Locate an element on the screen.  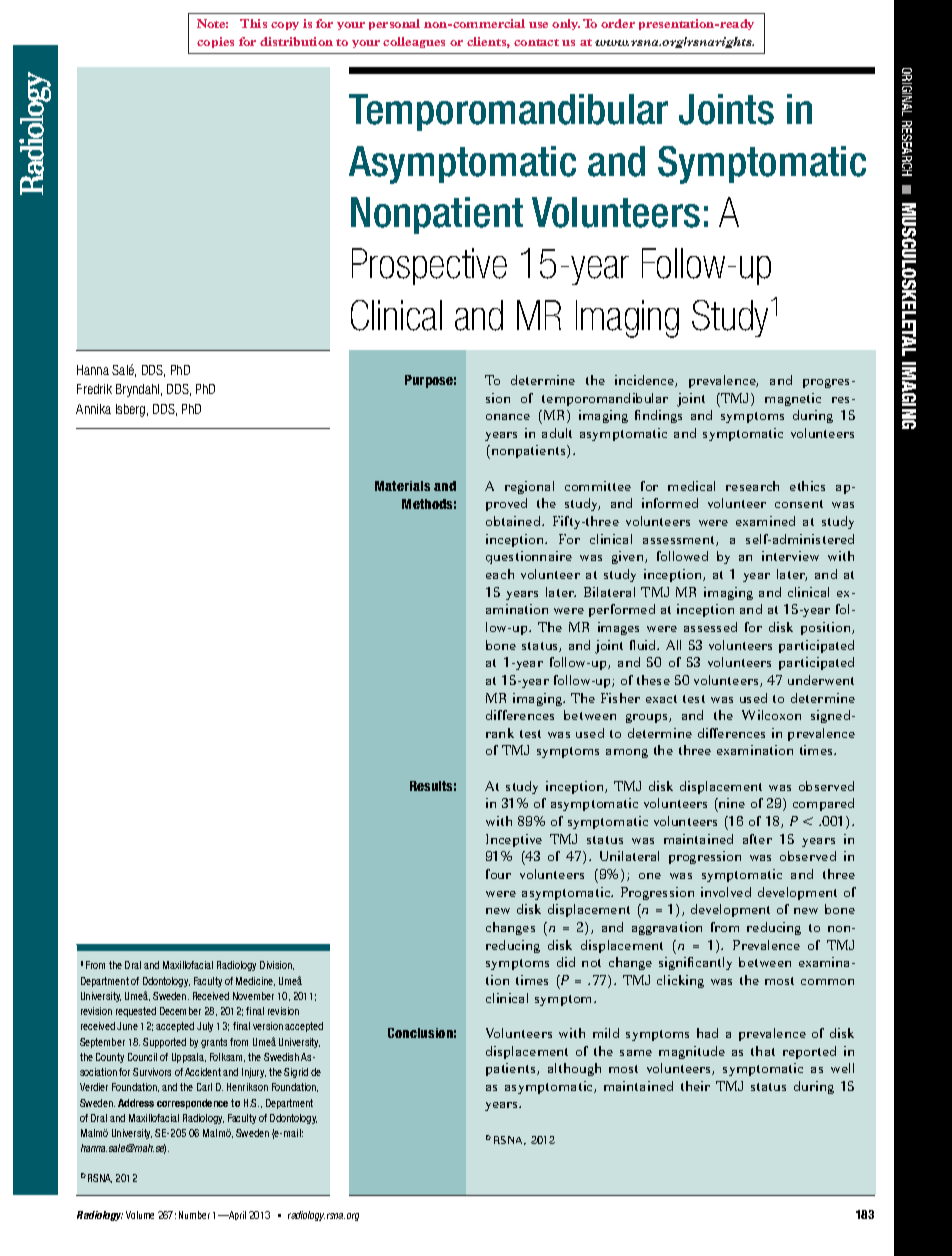
their is located at coordinates (695, 1086).
